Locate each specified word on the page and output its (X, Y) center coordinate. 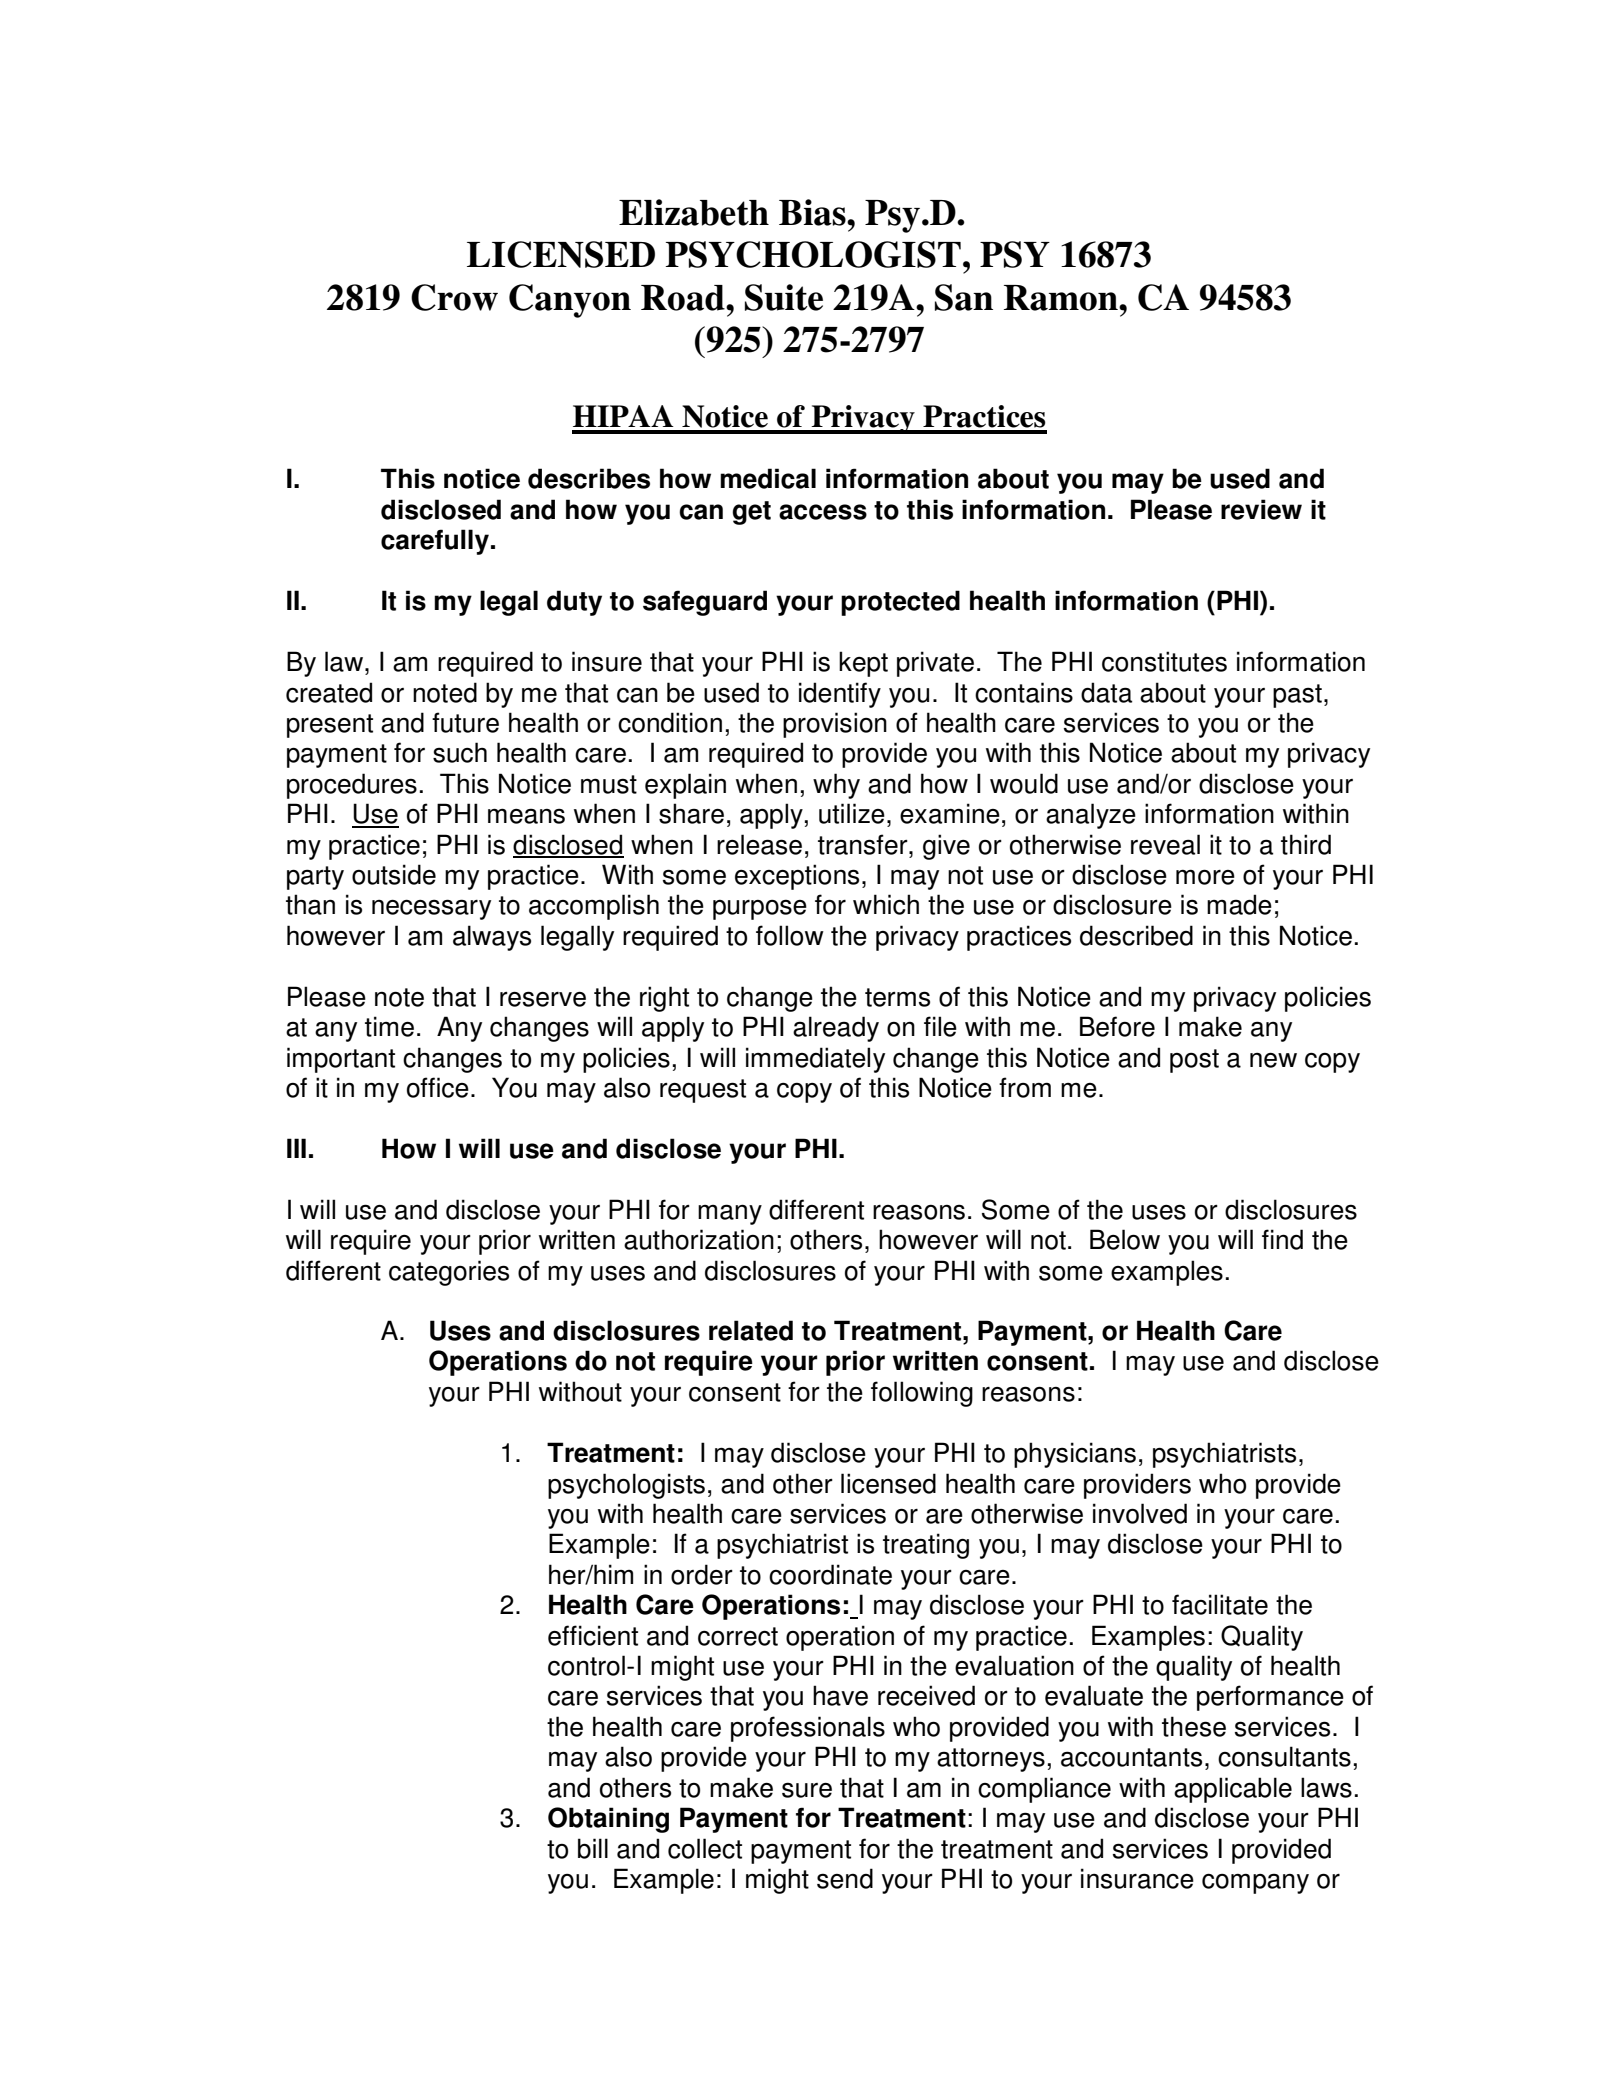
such (460, 752)
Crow (454, 297)
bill (593, 1848)
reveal (1165, 844)
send (845, 1878)
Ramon (1062, 298)
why (836, 786)
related (751, 1330)
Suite (784, 297)
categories (449, 1273)
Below (1125, 1239)
